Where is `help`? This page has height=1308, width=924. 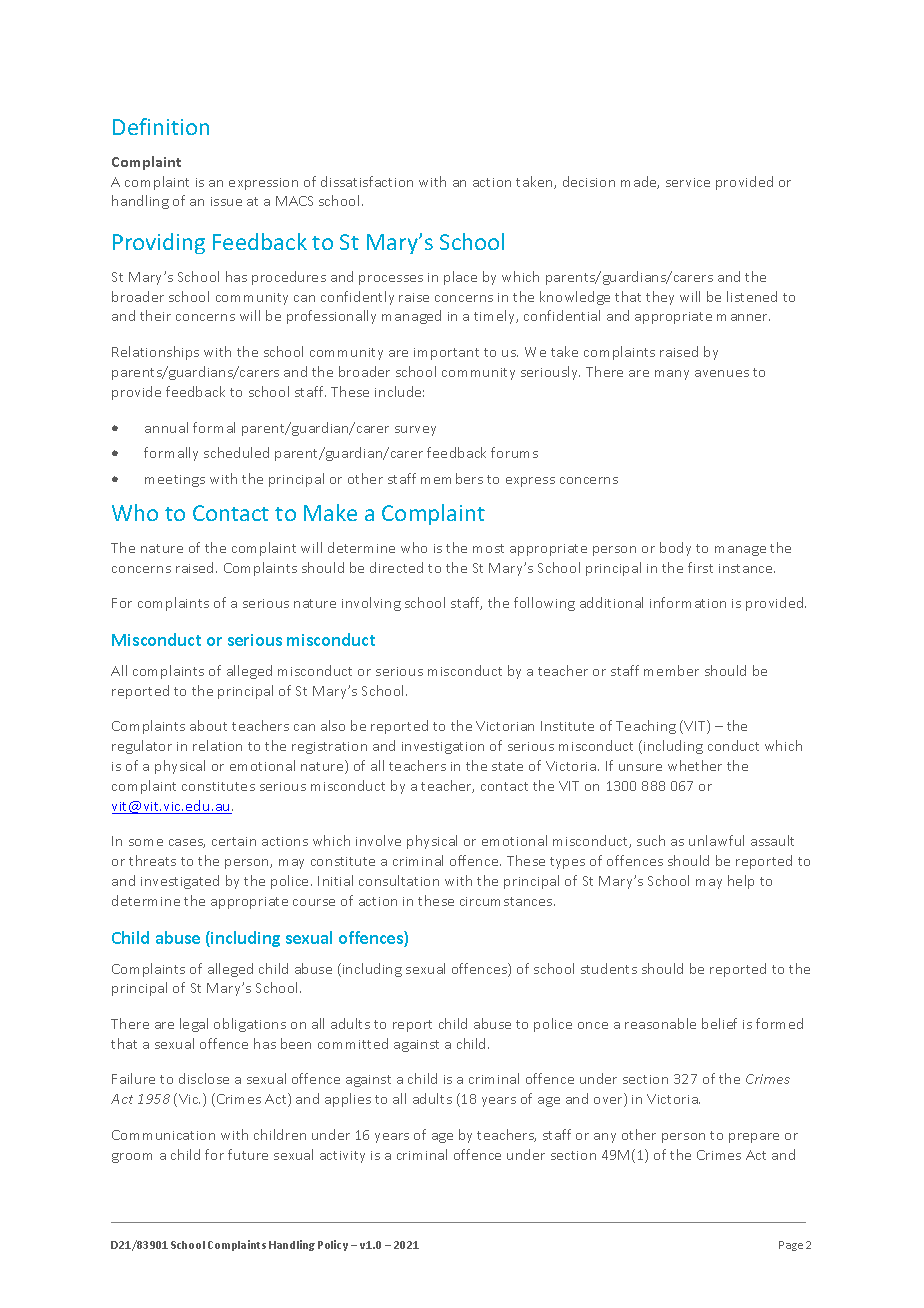 help is located at coordinates (741, 882).
